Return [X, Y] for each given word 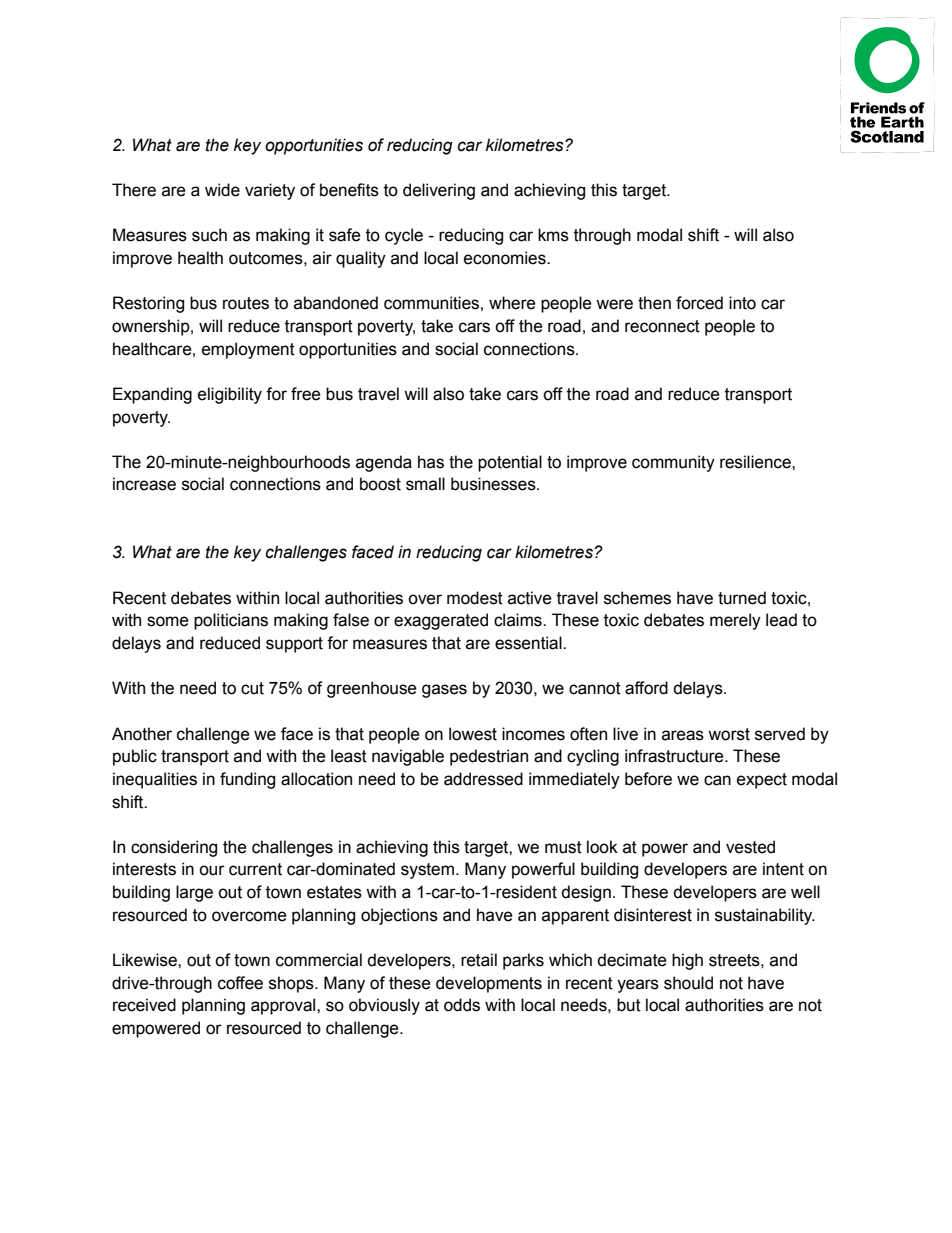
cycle [404, 236]
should [688, 983]
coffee [240, 983]
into [742, 303]
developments [489, 984]
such [209, 235]
